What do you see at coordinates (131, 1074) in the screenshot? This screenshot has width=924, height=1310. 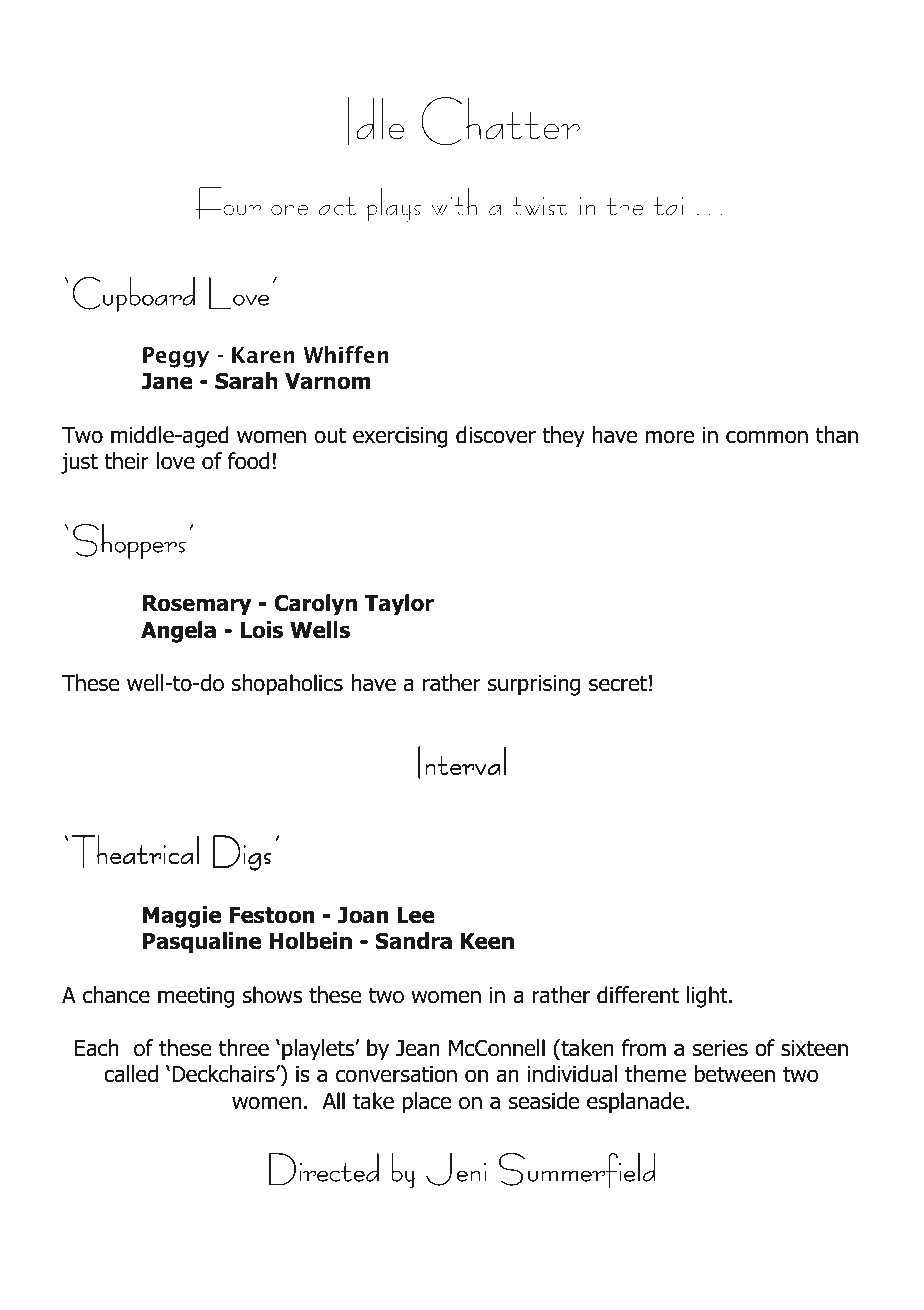 I see `called` at bounding box center [131, 1074].
